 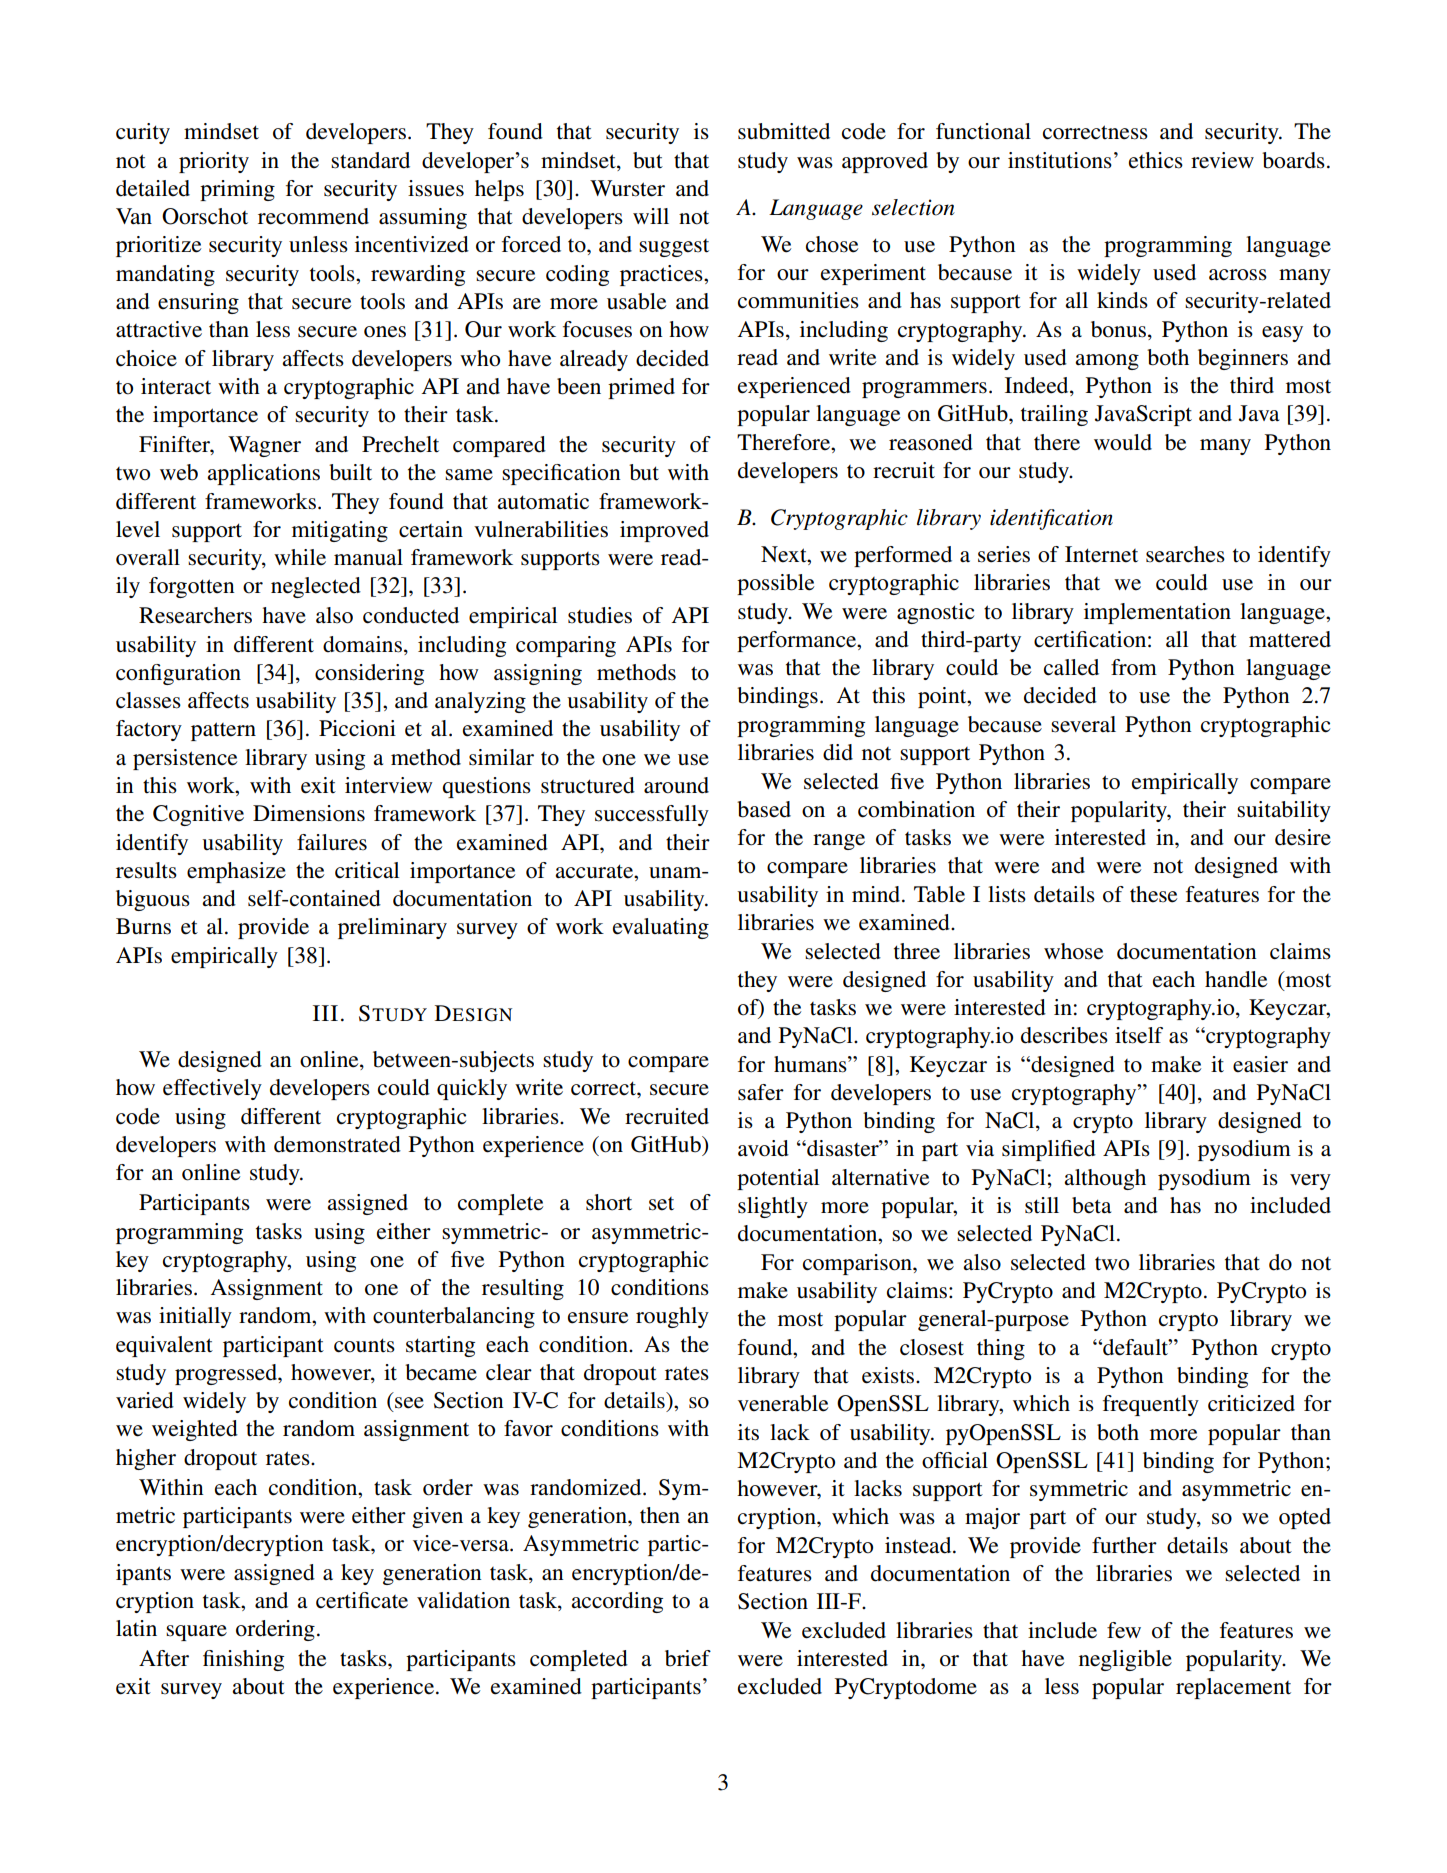 I want to click on possible, so click(x=775, y=584).
